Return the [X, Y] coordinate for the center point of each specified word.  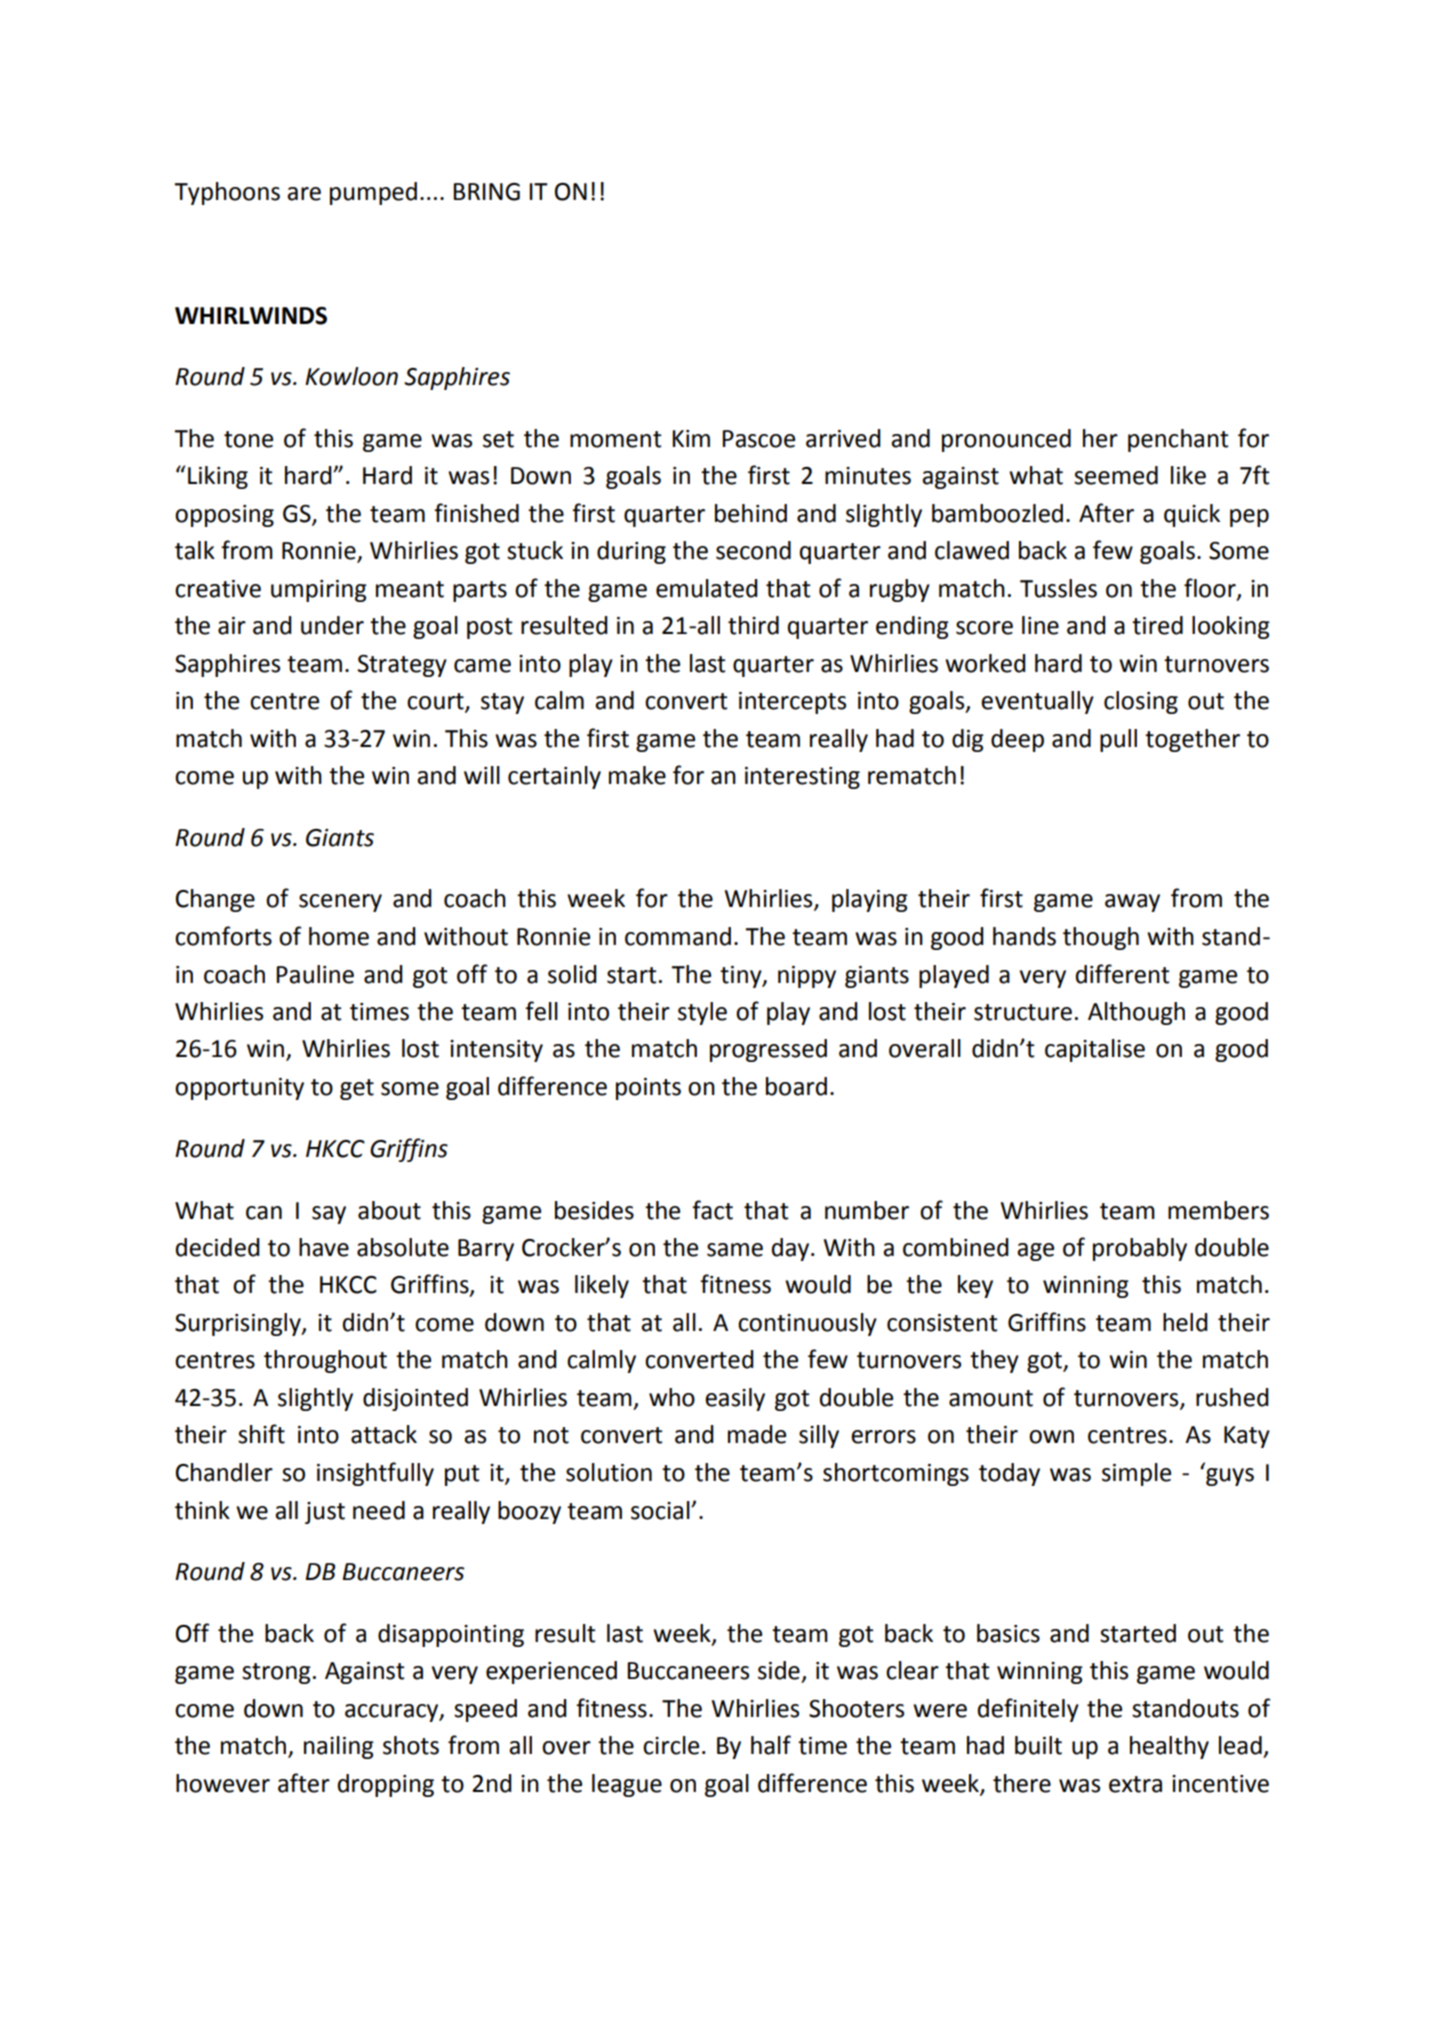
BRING [486, 192]
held [1185, 1322]
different [1123, 974]
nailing [339, 1747]
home [339, 936]
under [332, 625]
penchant [1178, 440]
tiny [742, 977]
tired [1157, 625]
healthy [1169, 1747]
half [771, 1745]
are [304, 194]
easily [735, 1399]
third [753, 625]
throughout [325, 1361]
